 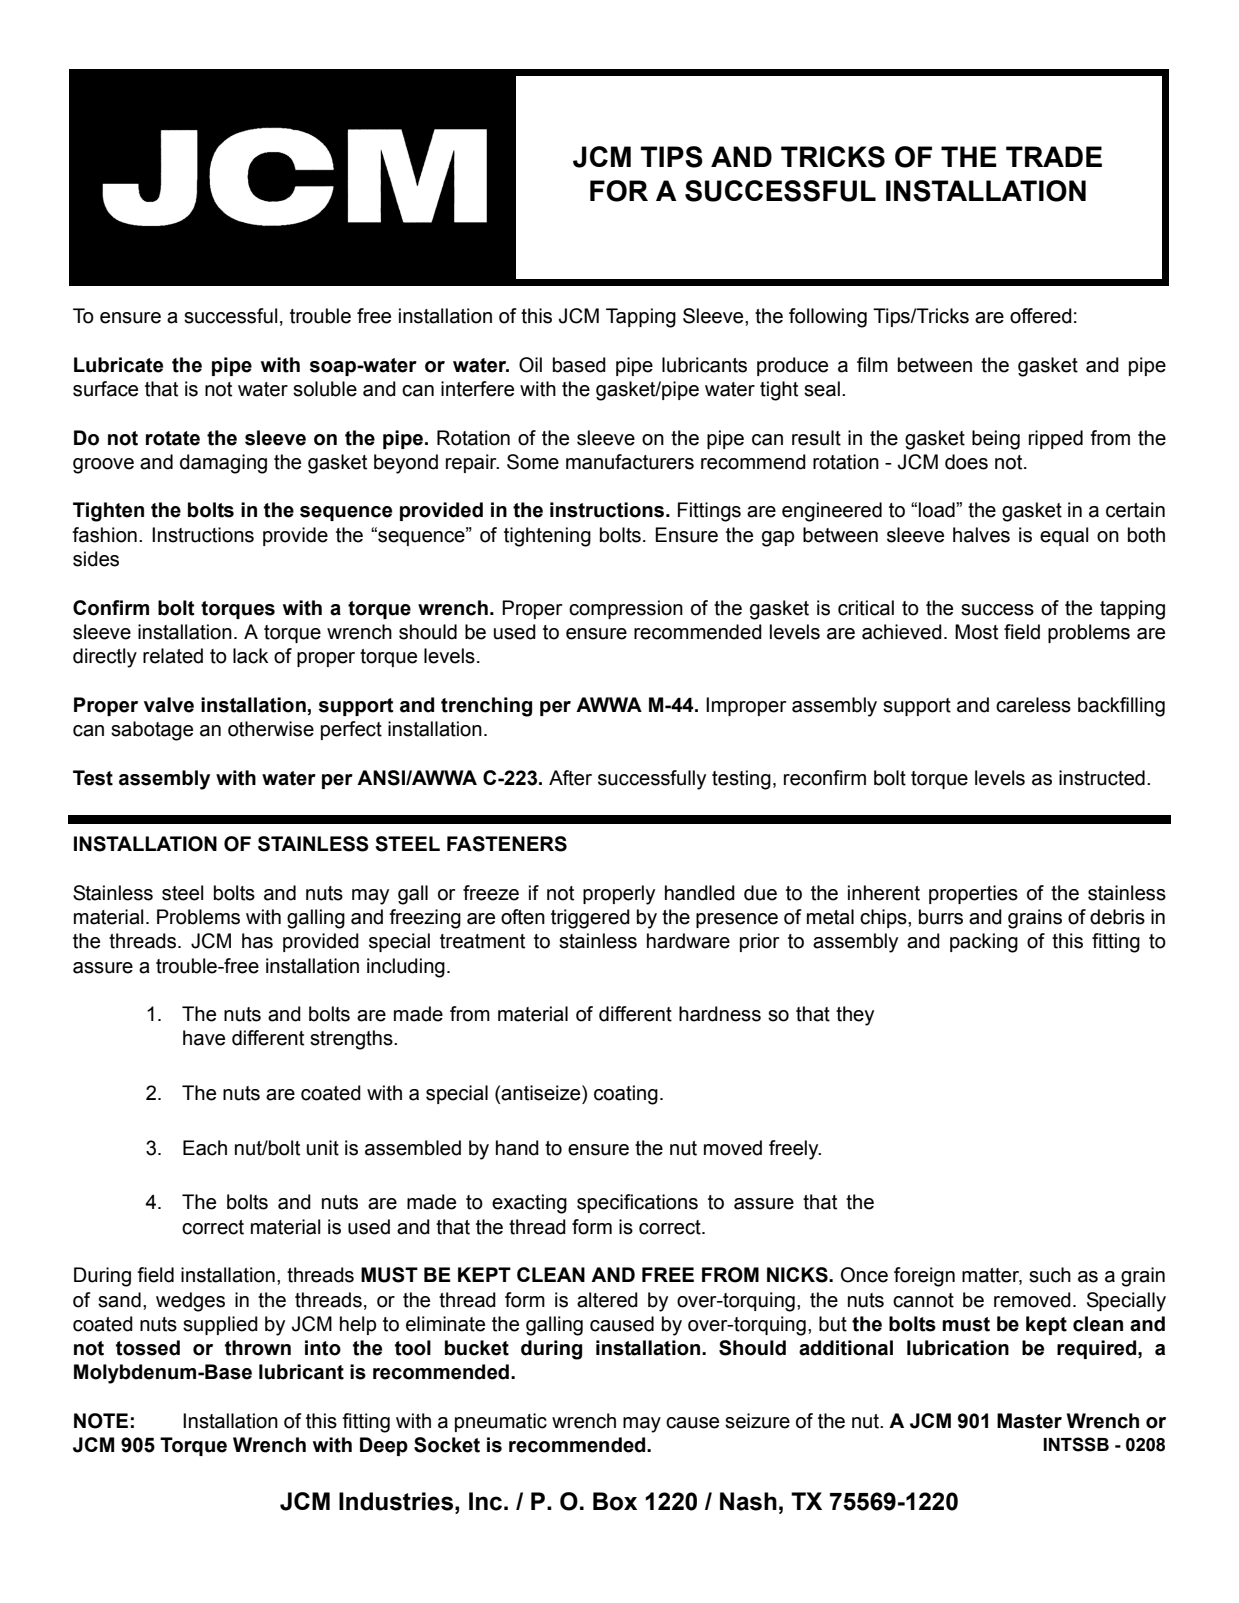 I want to click on otherwise, so click(x=271, y=729).
